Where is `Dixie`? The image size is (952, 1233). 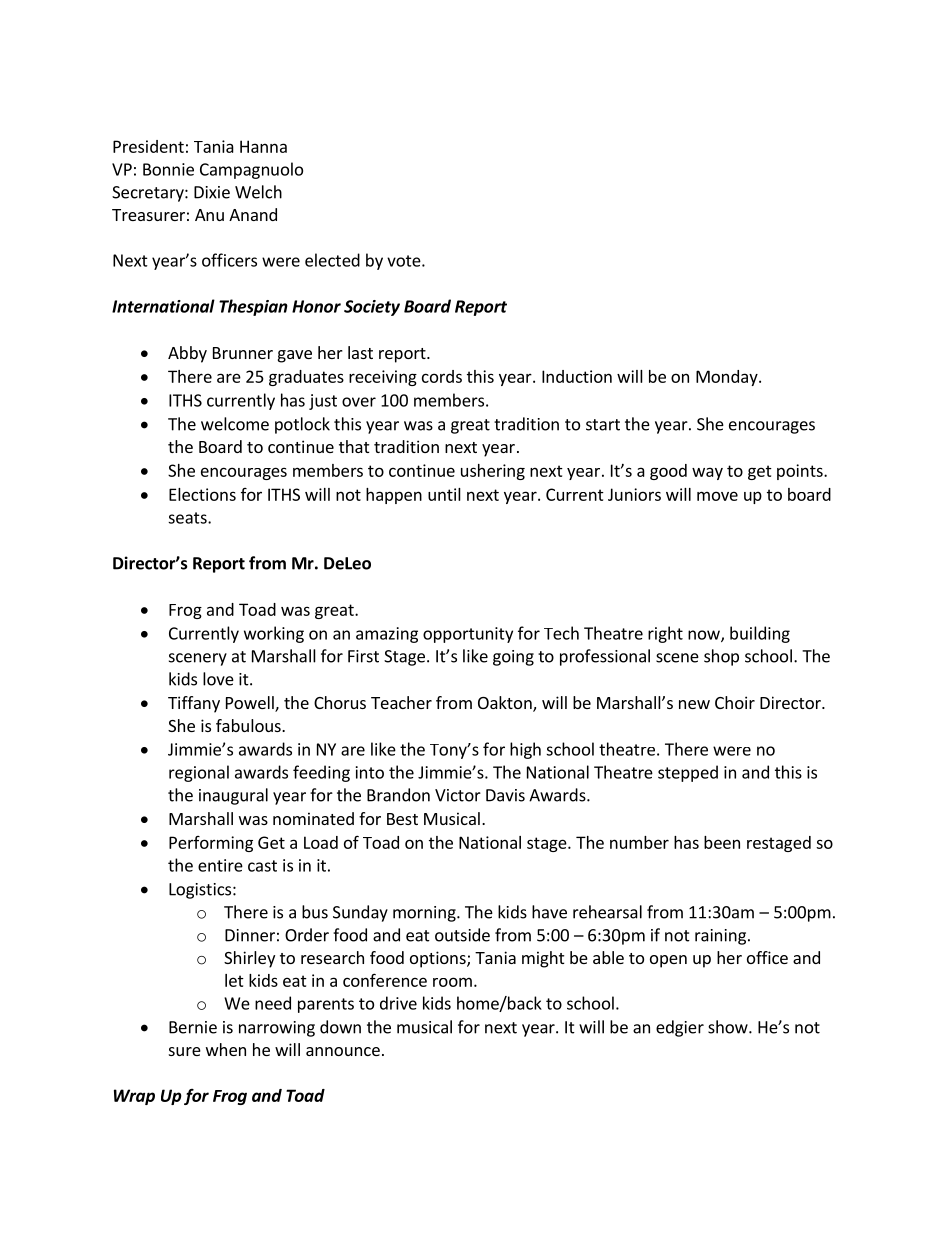
Dixie is located at coordinates (212, 192).
